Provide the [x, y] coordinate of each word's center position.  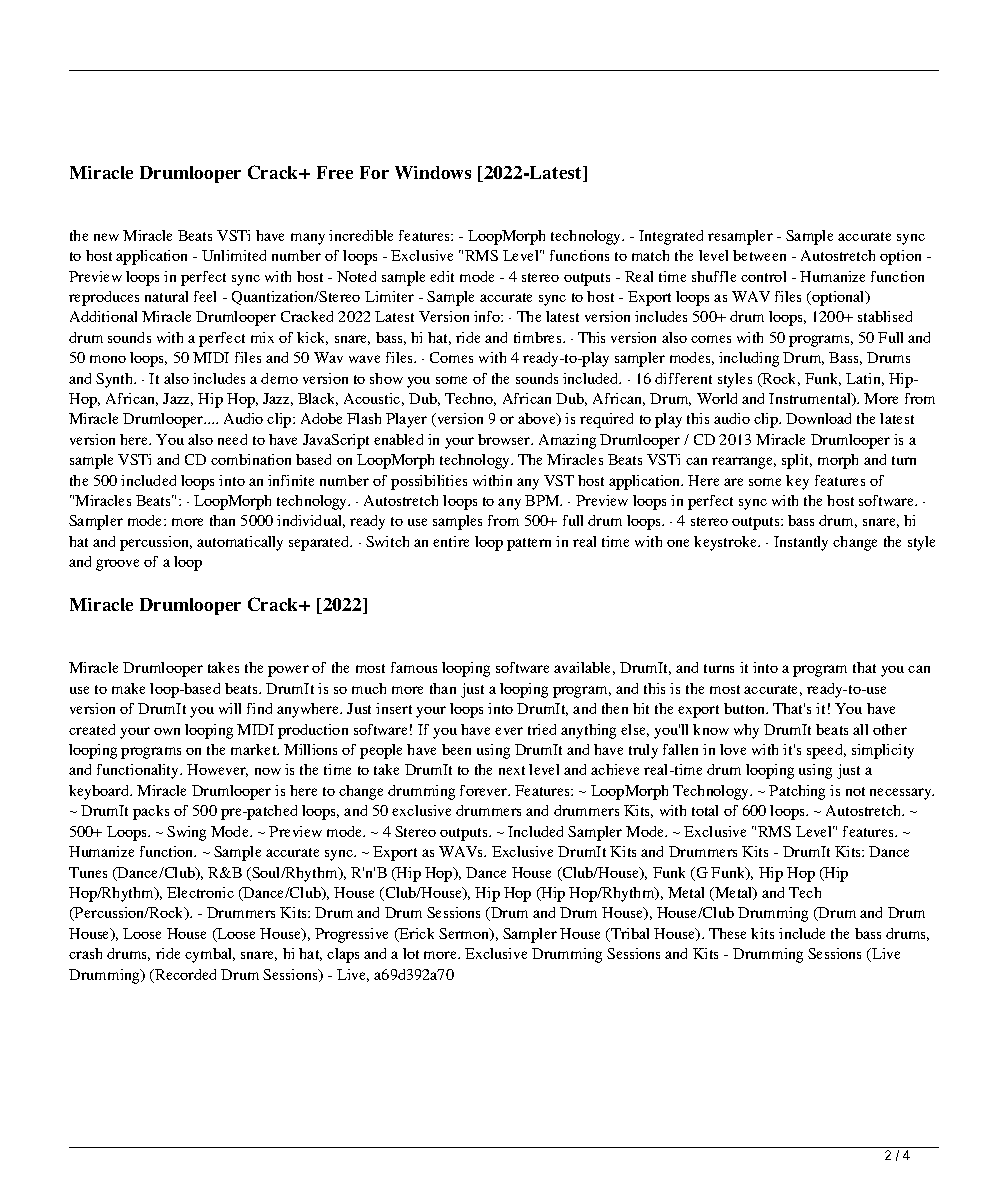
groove [117, 565]
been [456, 749]
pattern [529, 544]
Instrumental [811, 399]
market [255, 749]
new [106, 237]
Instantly [801, 543]
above [538, 419]
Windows [433, 172]
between [759, 255]
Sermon [465, 934]
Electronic [200, 892]
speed [826, 751]
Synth [116, 380]
